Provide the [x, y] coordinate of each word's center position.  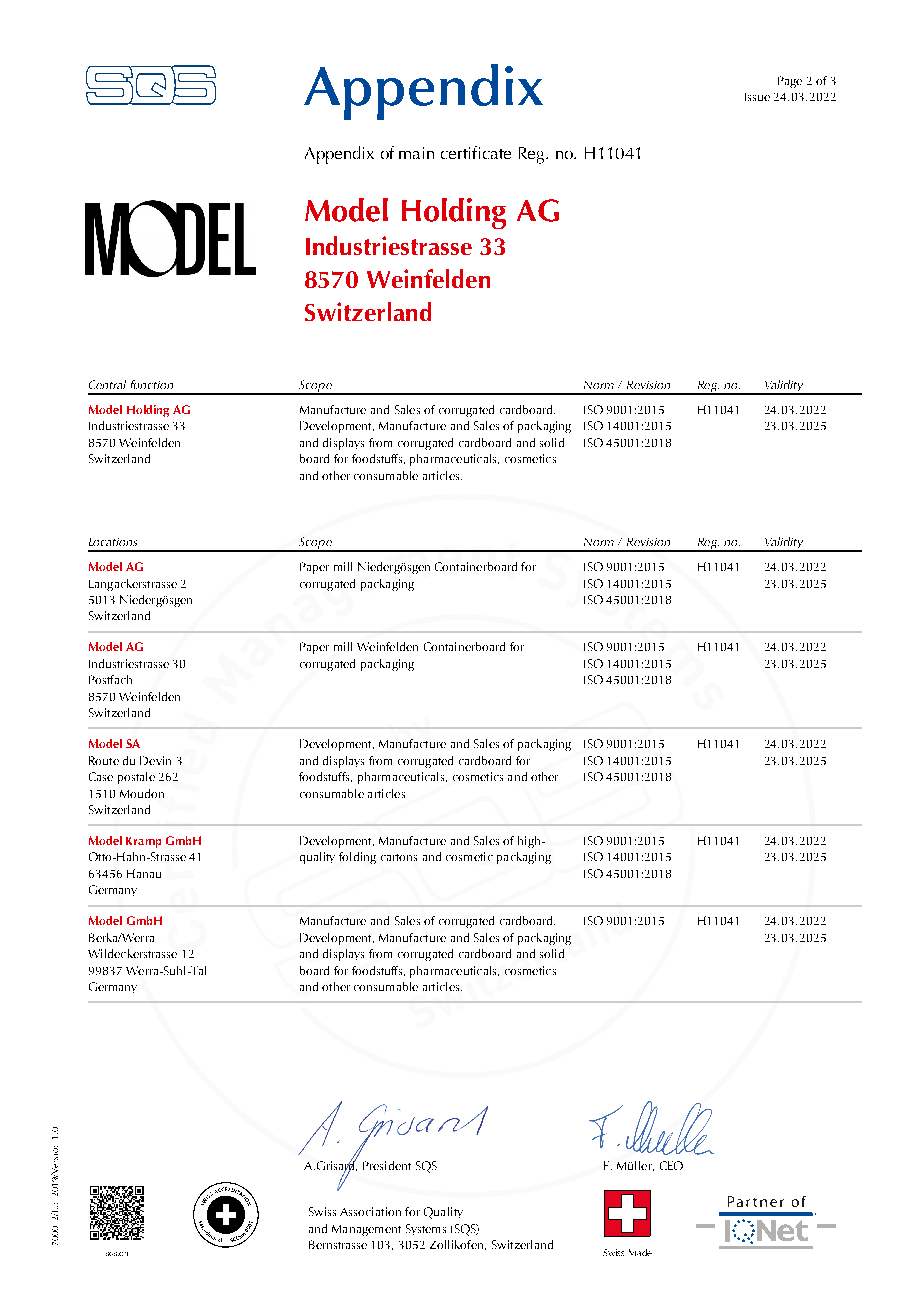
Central [107, 384]
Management [366, 1230]
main [416, 153]
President [387, 1165]
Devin [155, 760]
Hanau [144, 873]
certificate [476, 152]
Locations [113, 542]
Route [104, 760]
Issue [757, 97]
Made [640, 1252]
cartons [399, 857]
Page [790, 82]
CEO [671, 1165]
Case [101, 776]
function [152, 384]
